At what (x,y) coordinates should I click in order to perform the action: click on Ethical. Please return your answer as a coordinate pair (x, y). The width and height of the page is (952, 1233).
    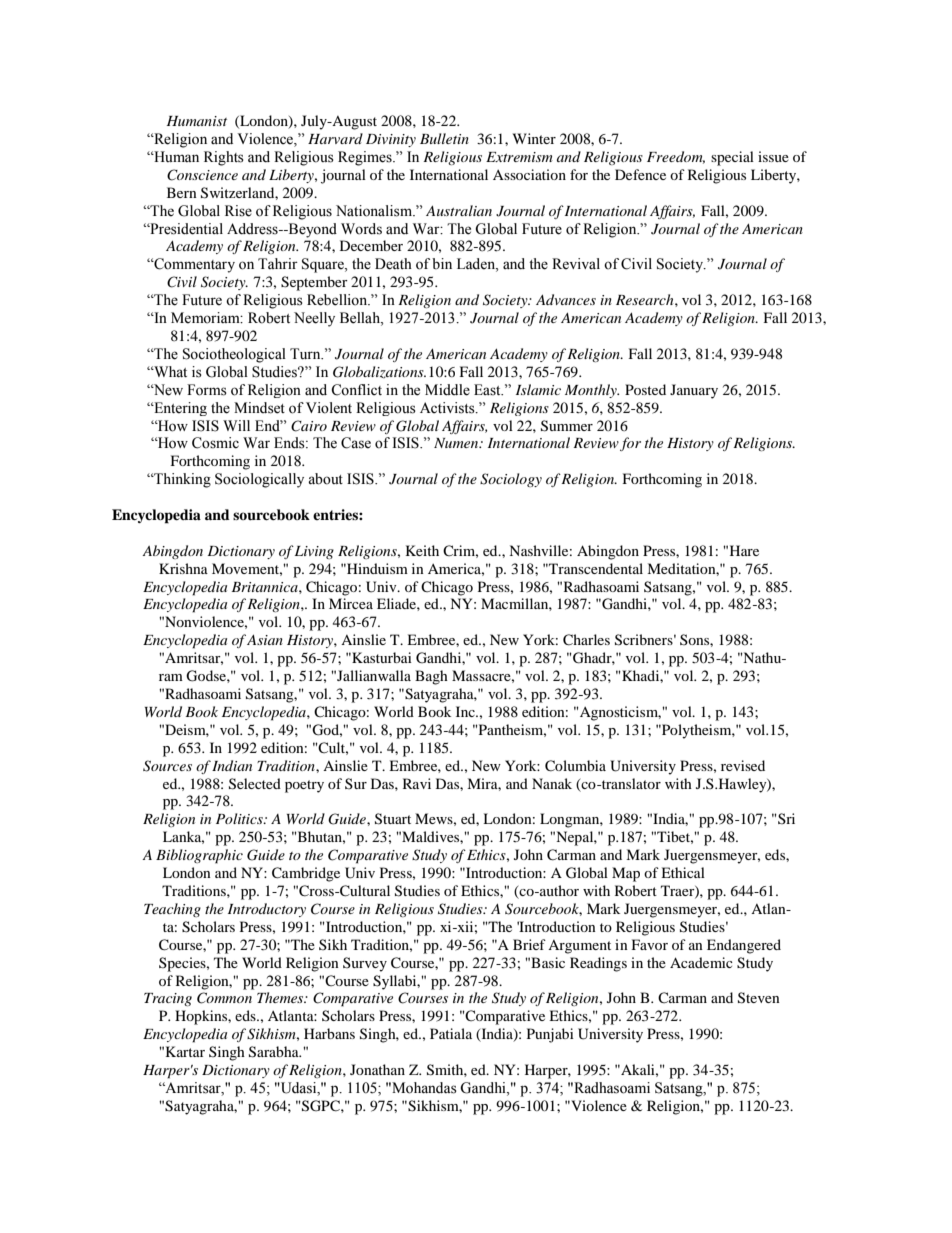
    Looking at the image, I should click on (683, 872).
